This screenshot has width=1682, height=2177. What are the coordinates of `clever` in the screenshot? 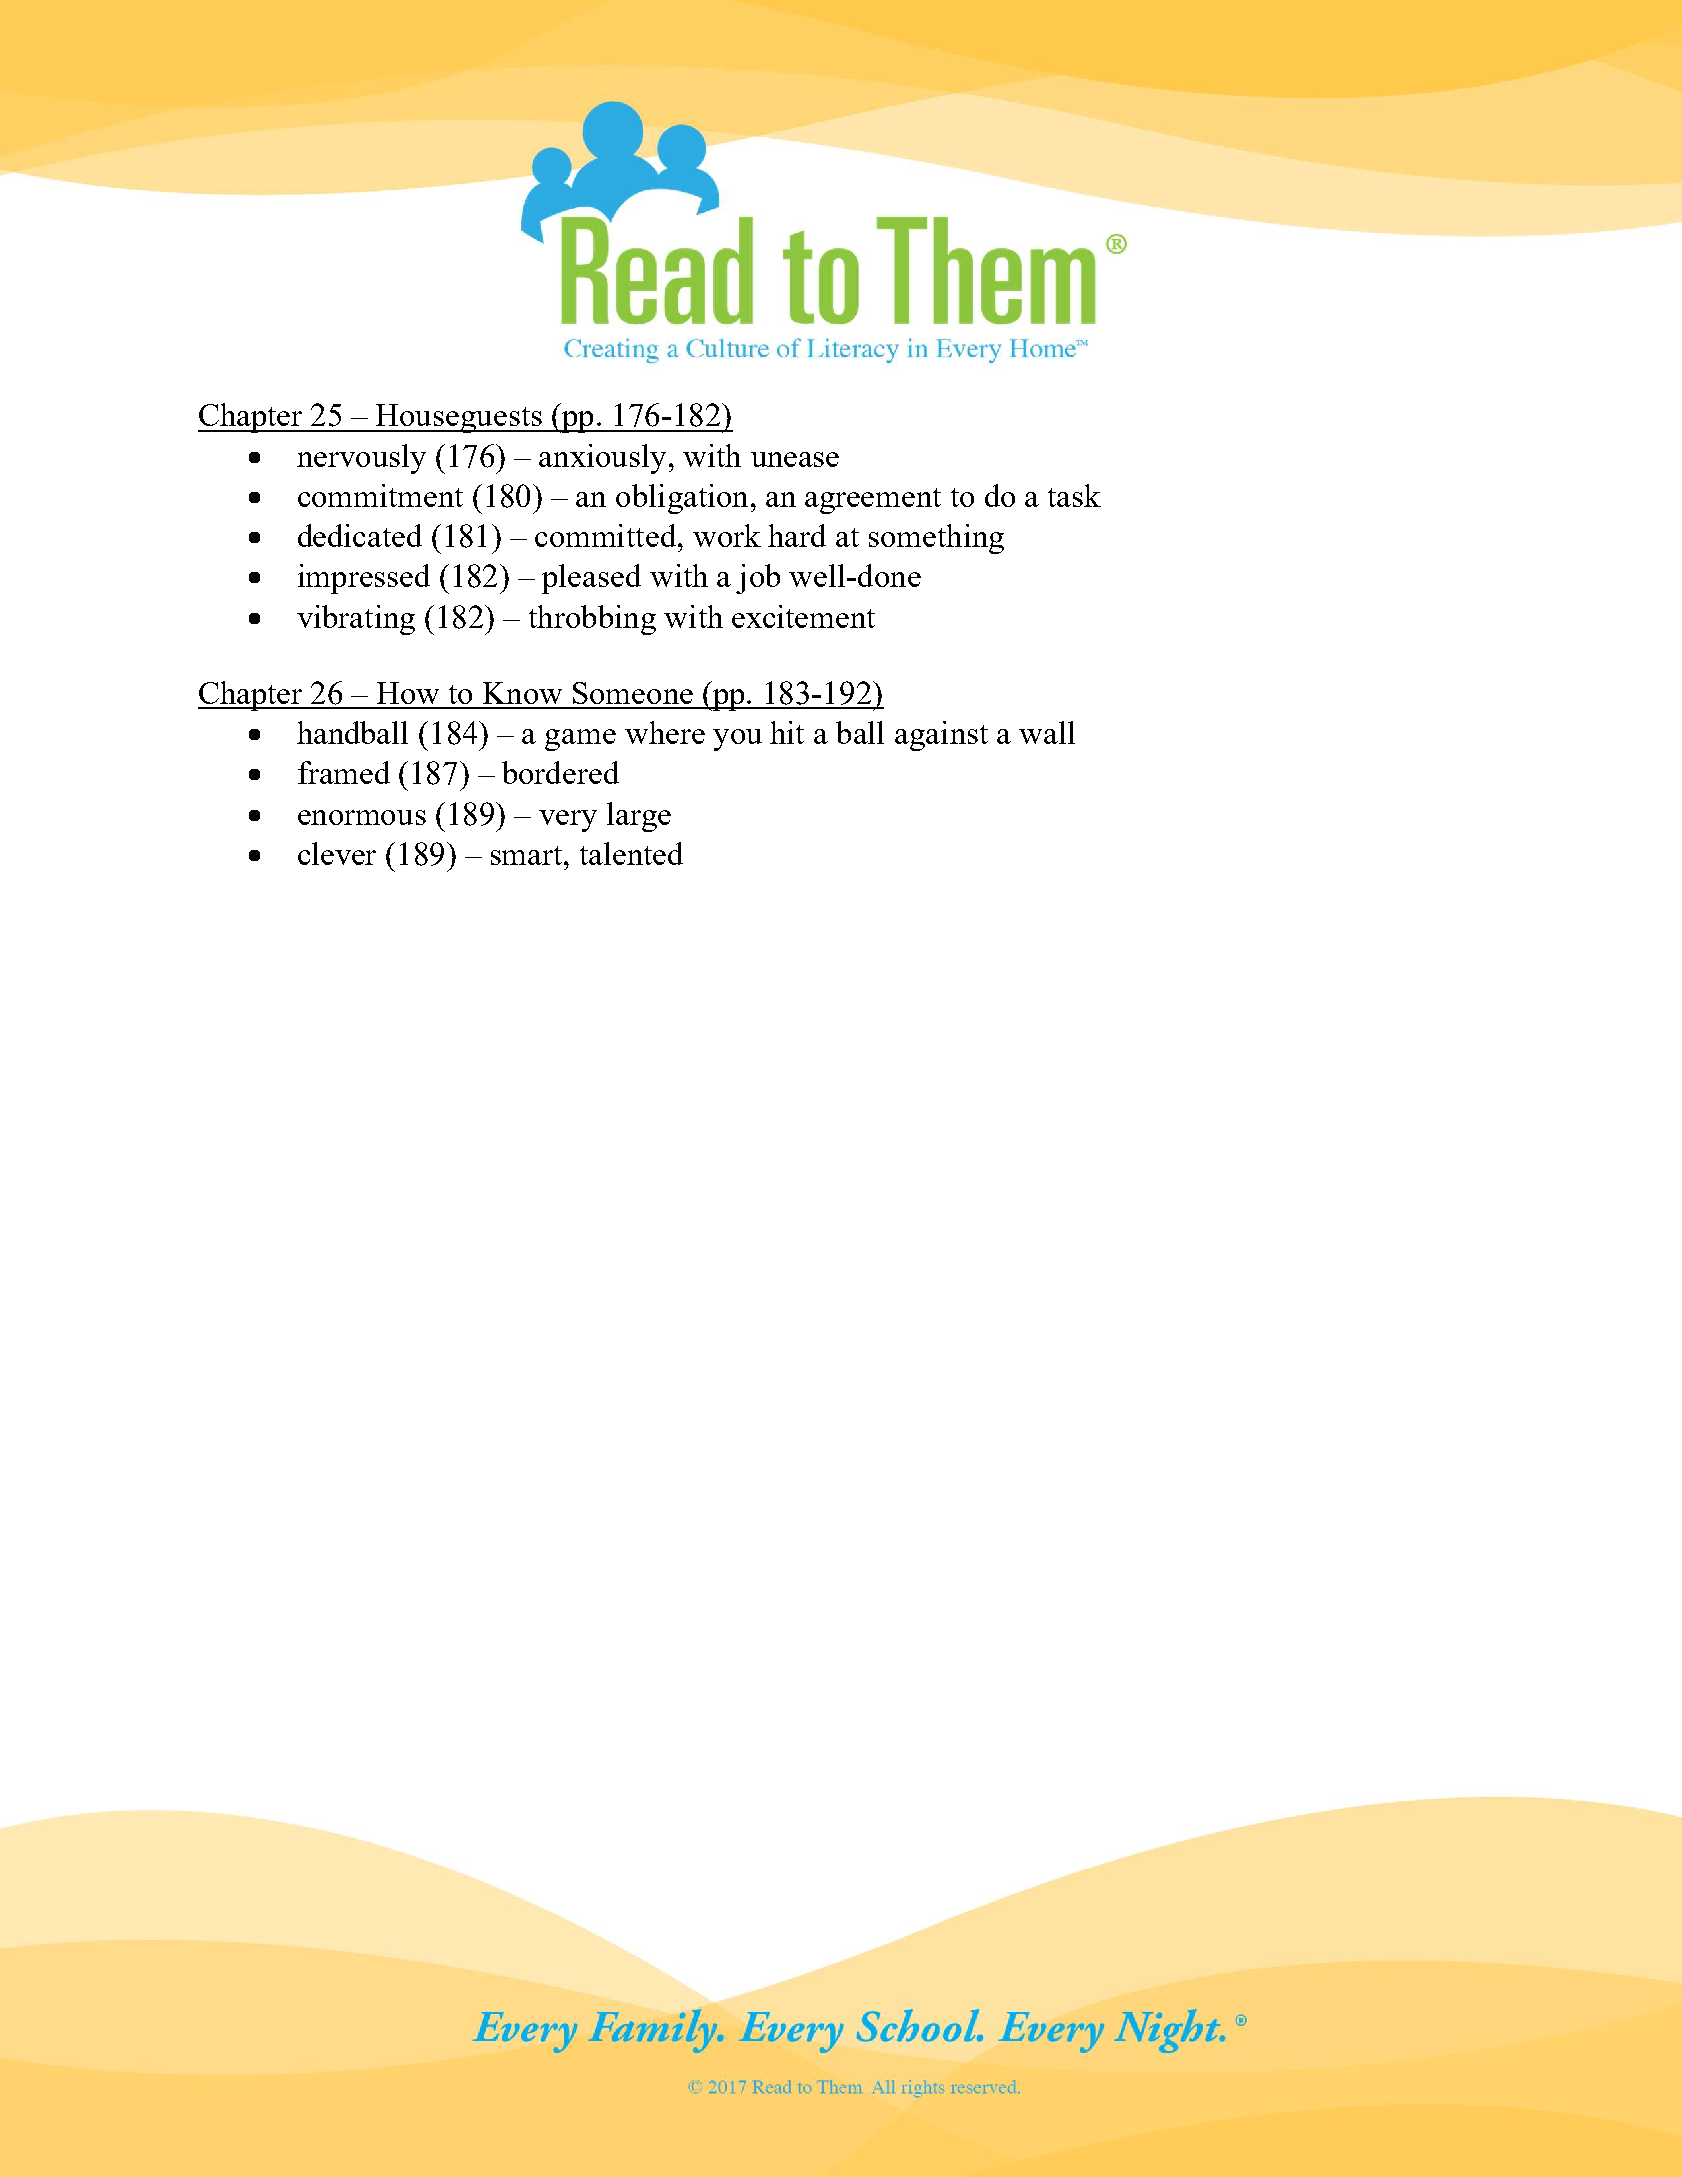 It's located at (337, 853).
